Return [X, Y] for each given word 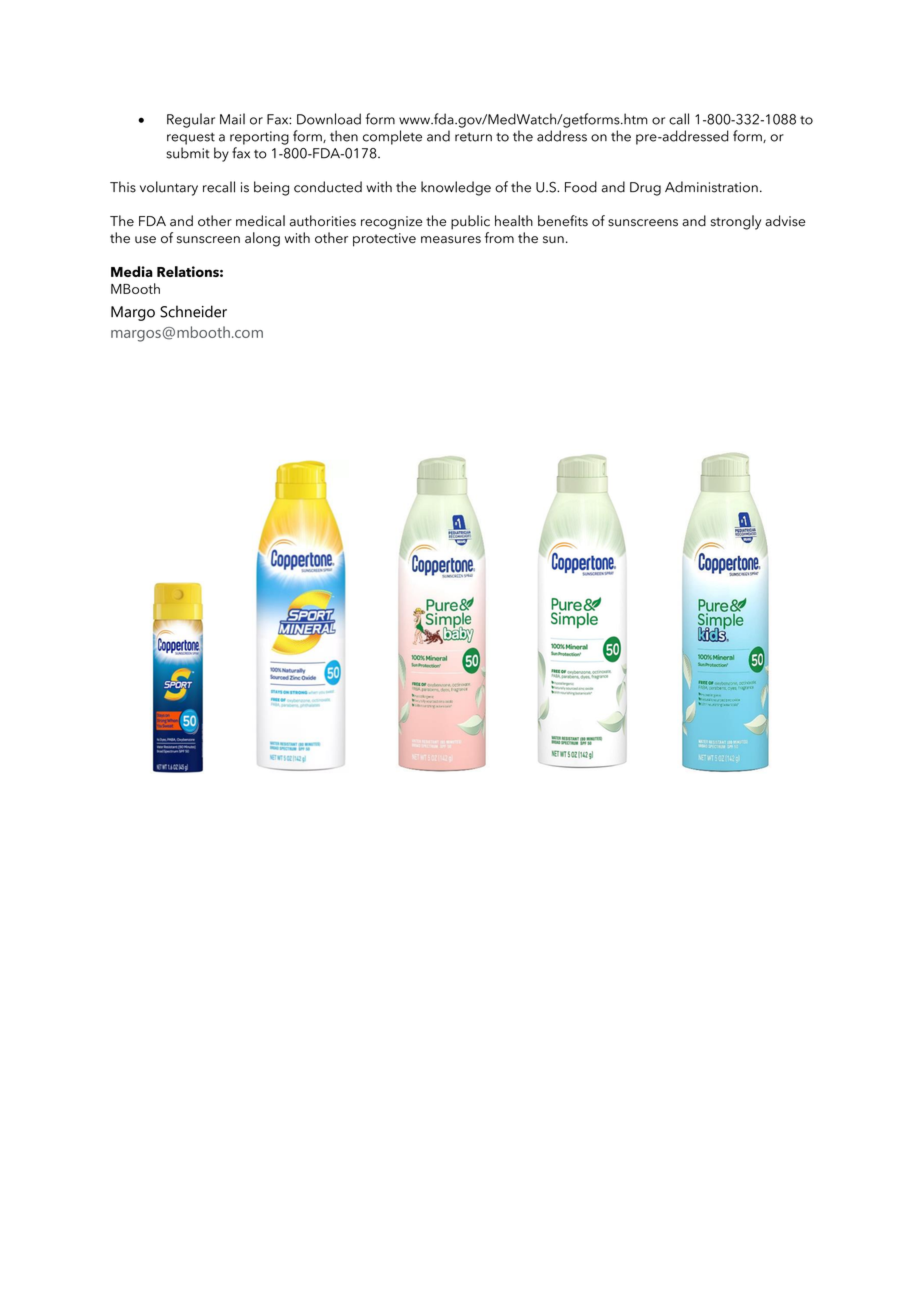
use [145, 240]
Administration [711, 187]
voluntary [169, 188]
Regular [191, 120]
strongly [736, 222]
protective [384, 240]
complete [392, 137]
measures [451, 240]
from [499, 237]
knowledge [456, 188]
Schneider [193, 311]
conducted [328, 187]
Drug [645, 189]
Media [132, 271]
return [473, 137]
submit [187, 153]
